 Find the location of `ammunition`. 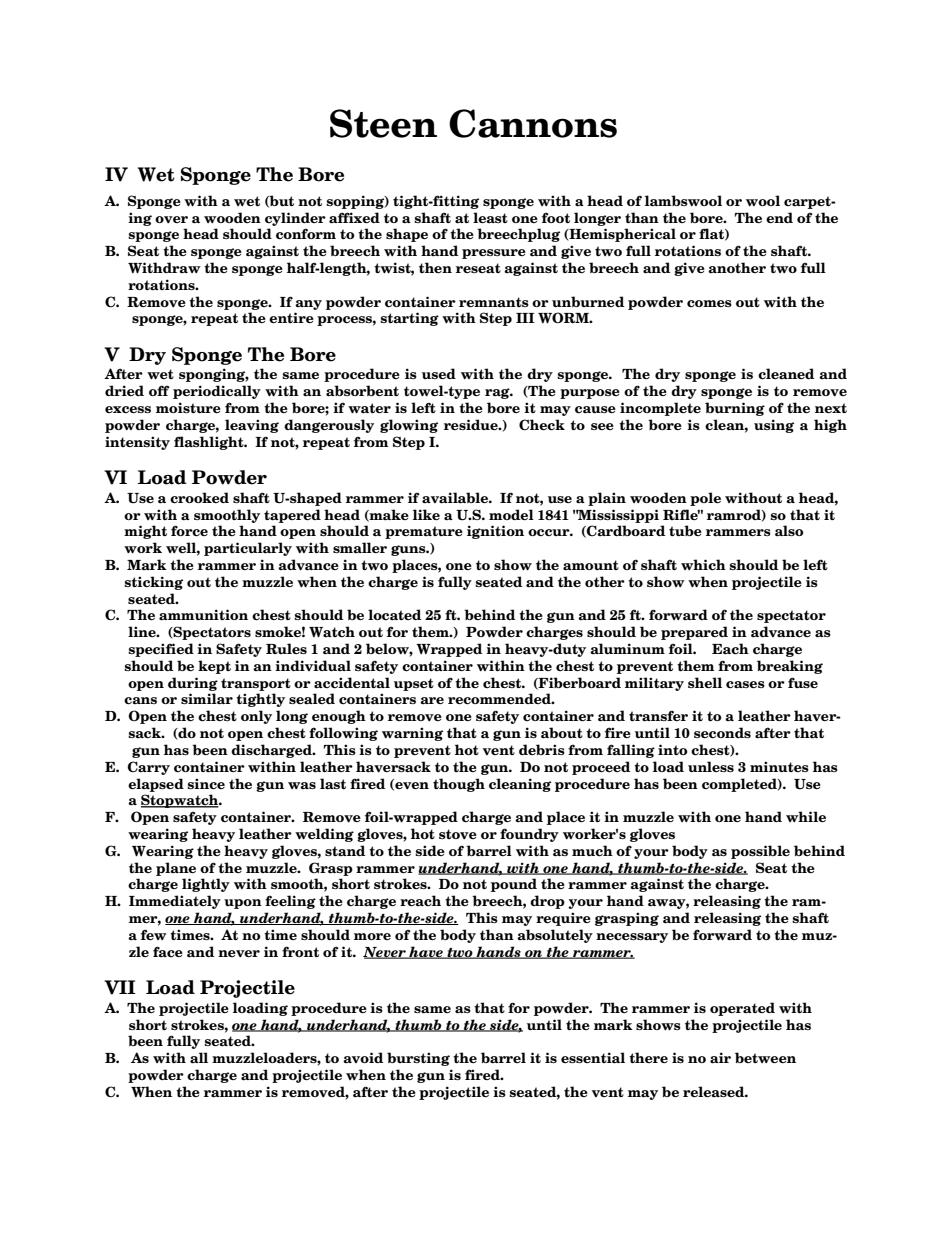

ammunition is located at coordinates (203, 614).
